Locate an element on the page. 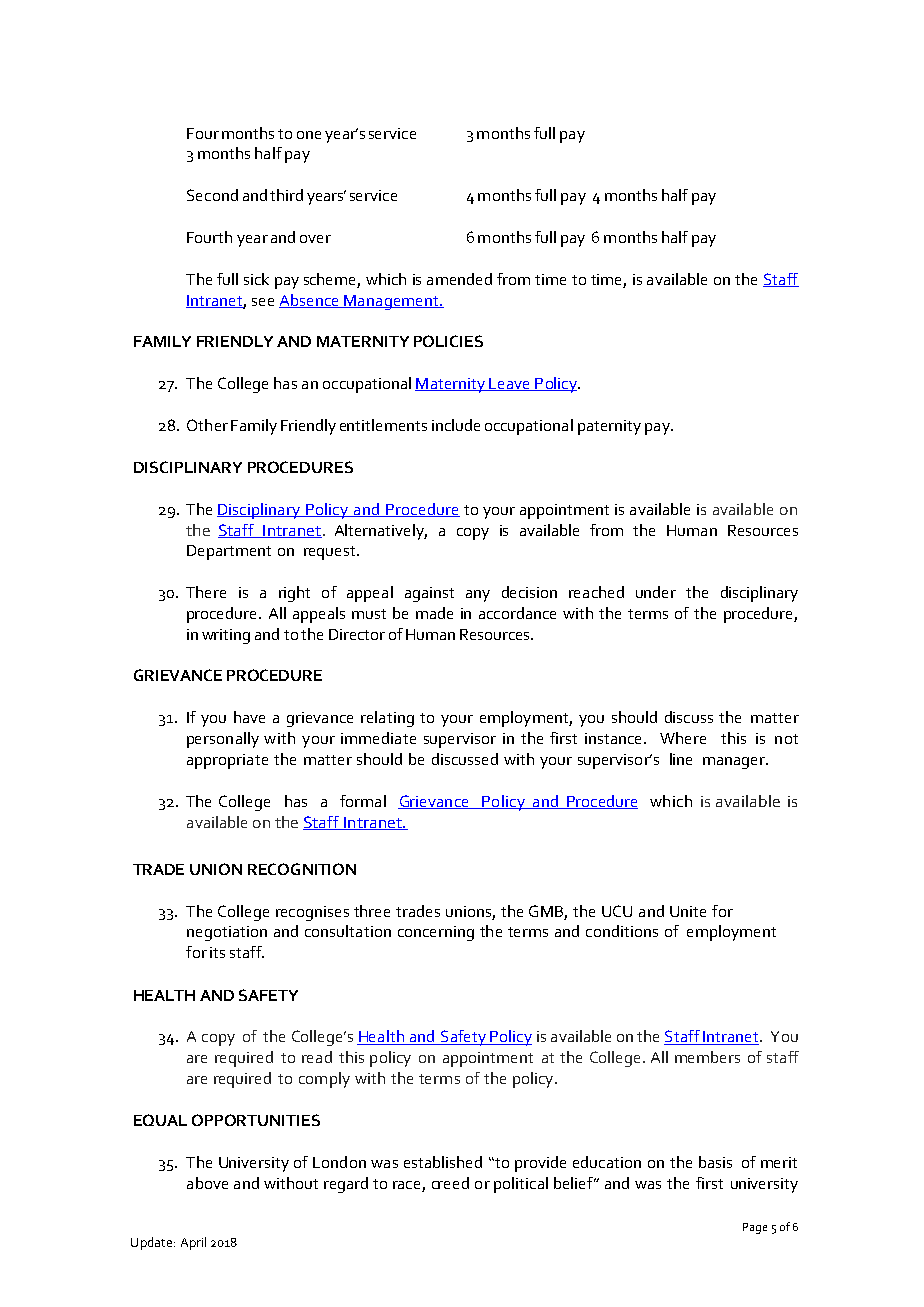 This image has width=924, height=1307. have is located at coordinates (249, 717).
